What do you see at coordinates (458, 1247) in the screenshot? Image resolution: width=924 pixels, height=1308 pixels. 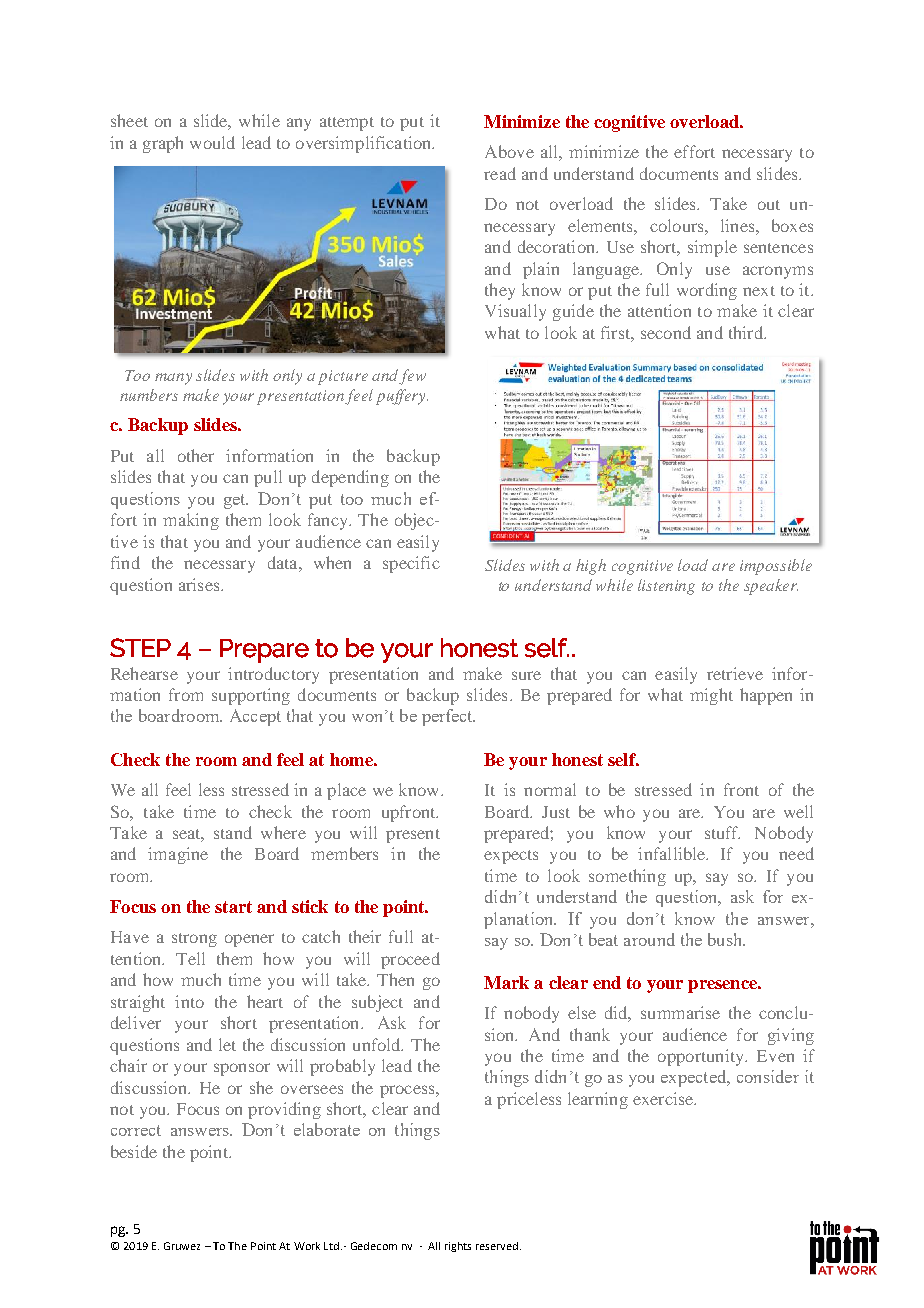 I see `rights` at bounding box center [458, 1247].
